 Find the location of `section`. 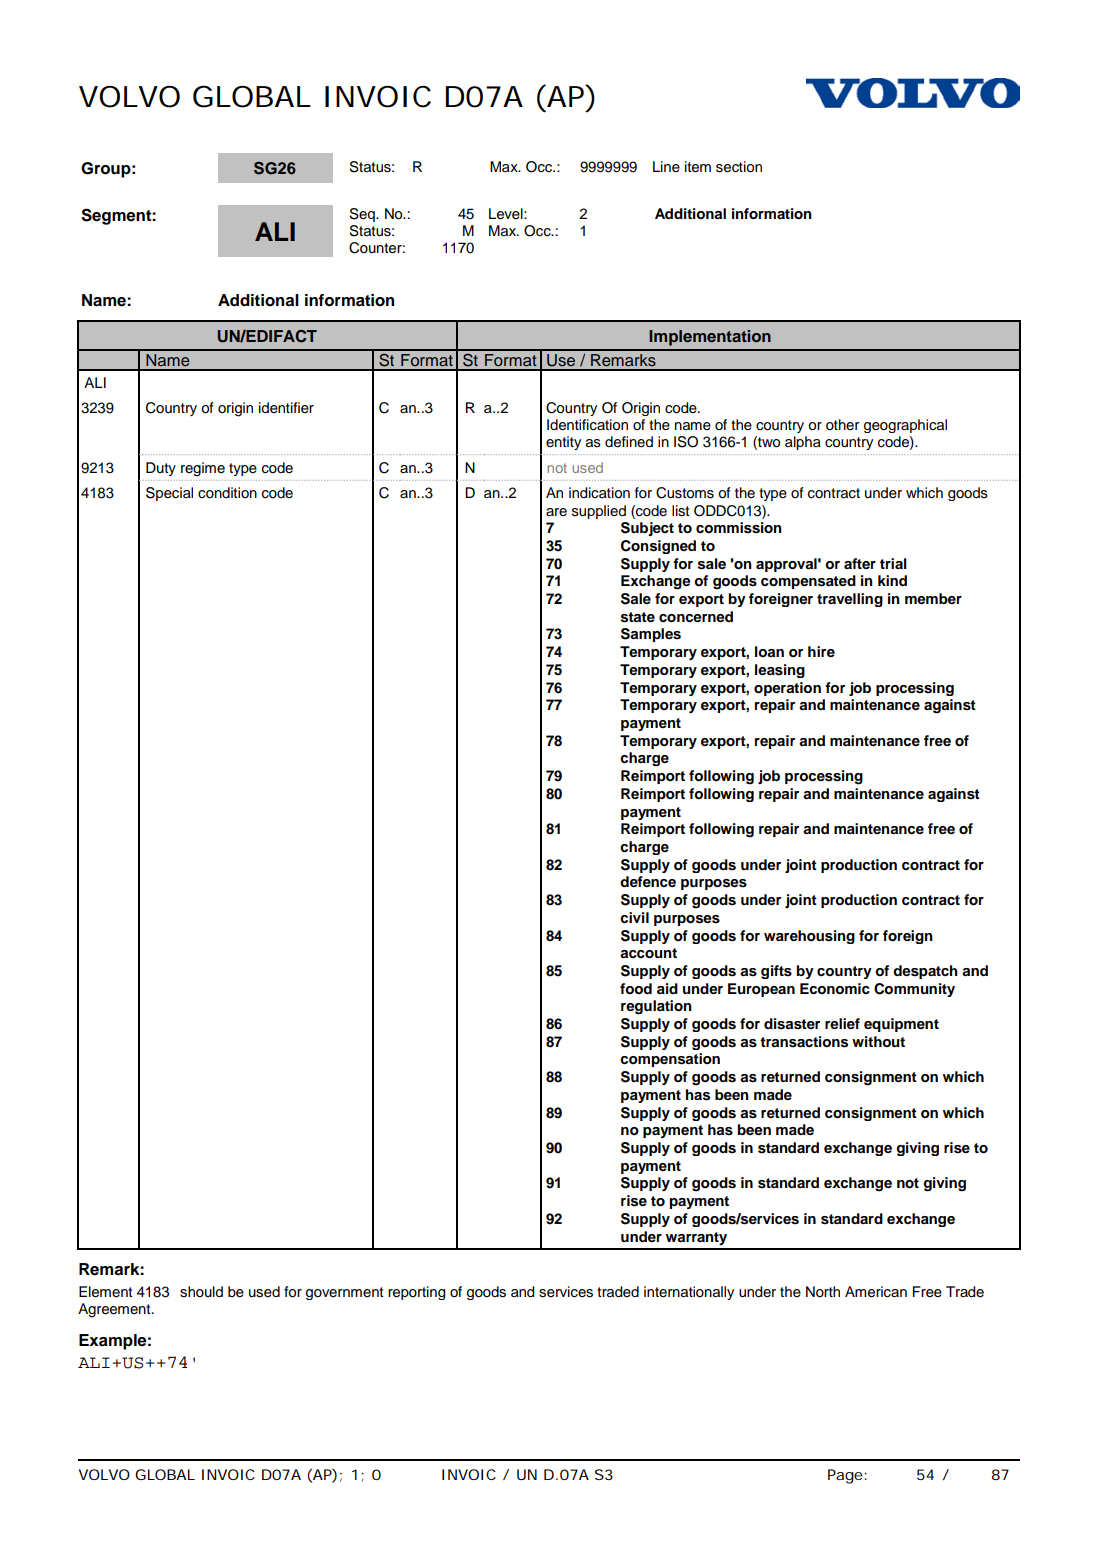

section is located at coordinates (739, 167).
